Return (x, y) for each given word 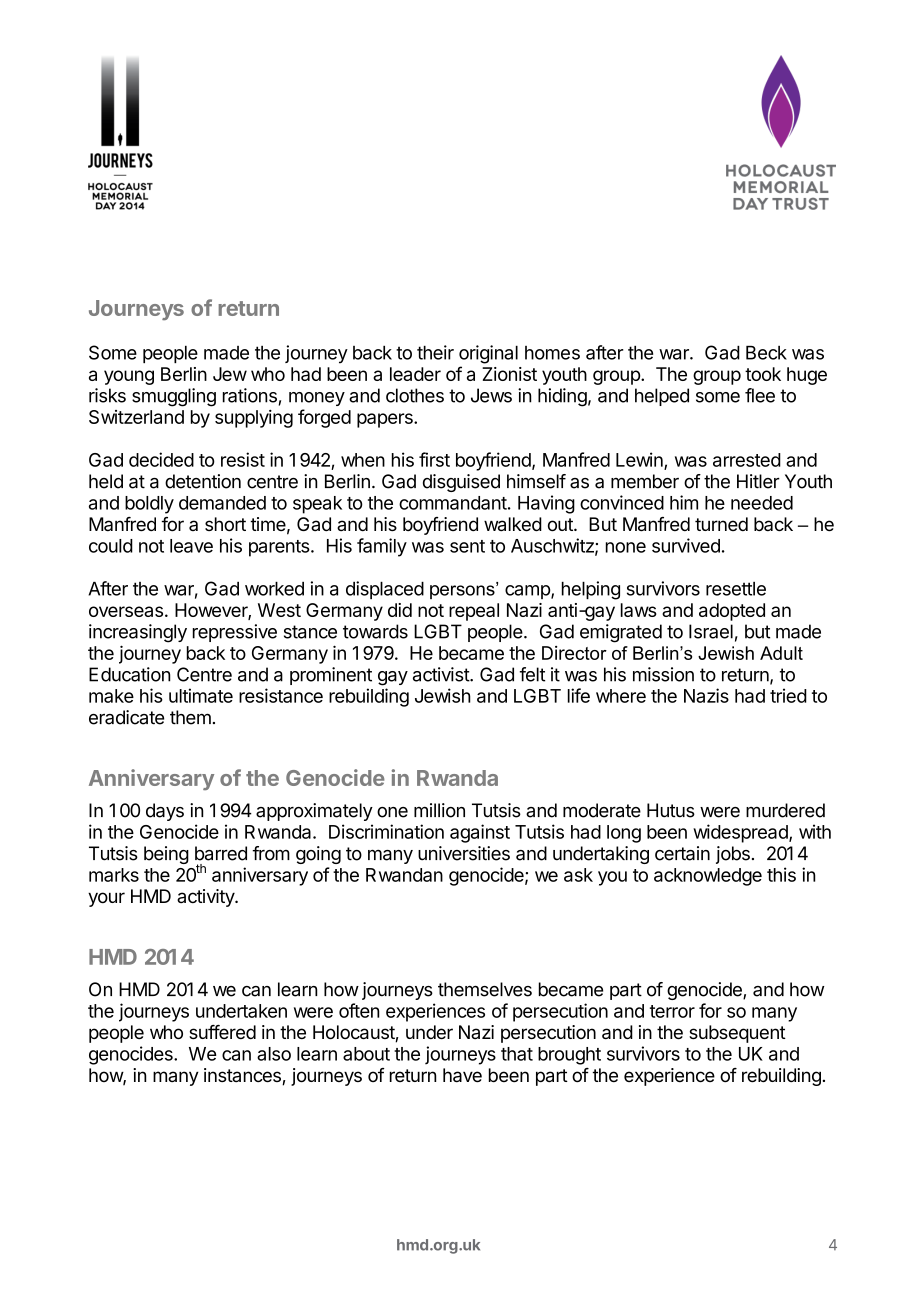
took (763, 374)
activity (206, 898)
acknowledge (708, 877)
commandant (453, 503)
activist (442, 674)
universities (464, 853)
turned (721, 524)
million (439, 810)
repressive (235, 633)
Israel (711, 631)
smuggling (174, 397)
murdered (785, 810)
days (165, 812)
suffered (222, 1032)
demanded (222, 503)
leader (415, 374)
